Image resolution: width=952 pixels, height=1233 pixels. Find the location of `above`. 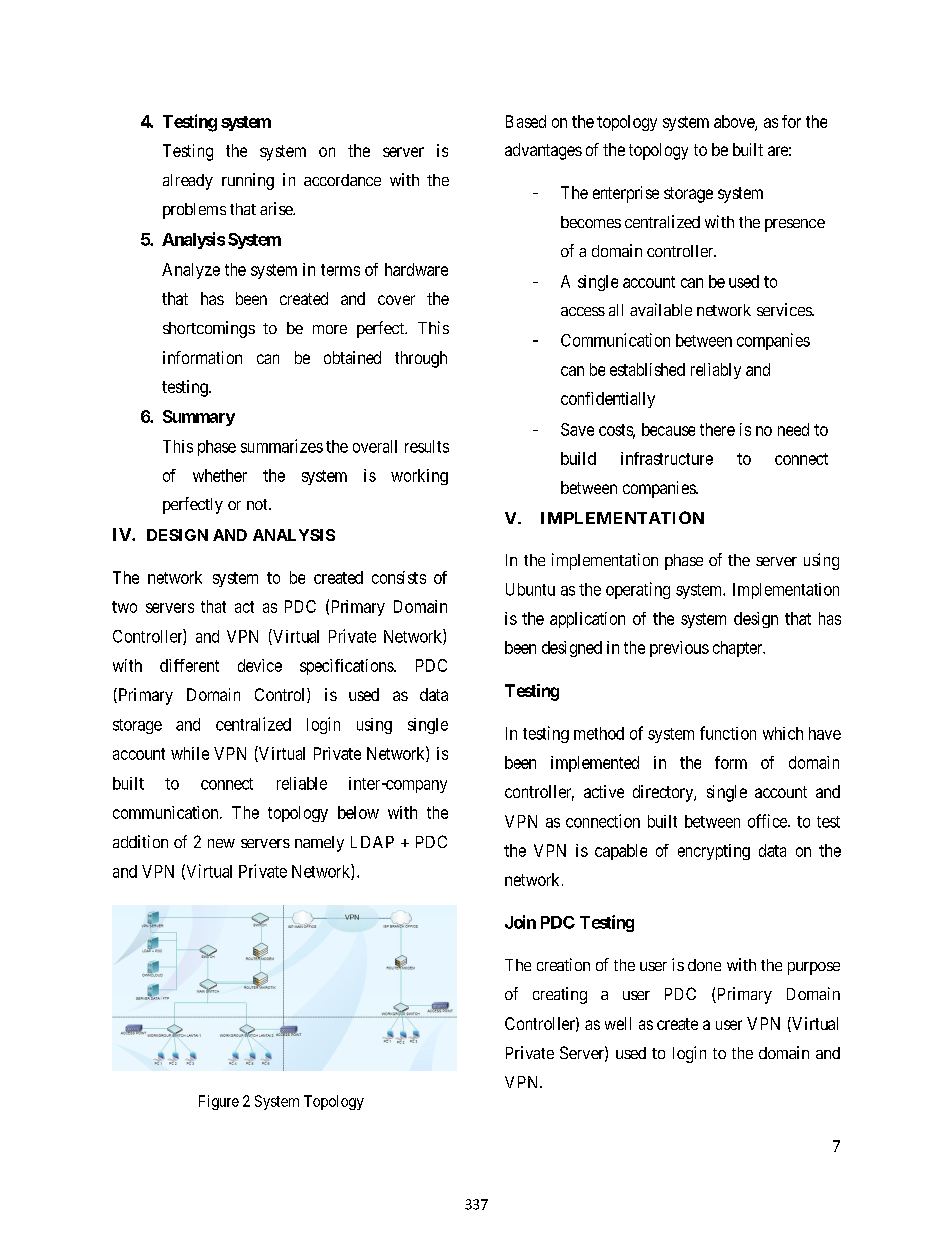

above is located at coordinates (735, 123).
